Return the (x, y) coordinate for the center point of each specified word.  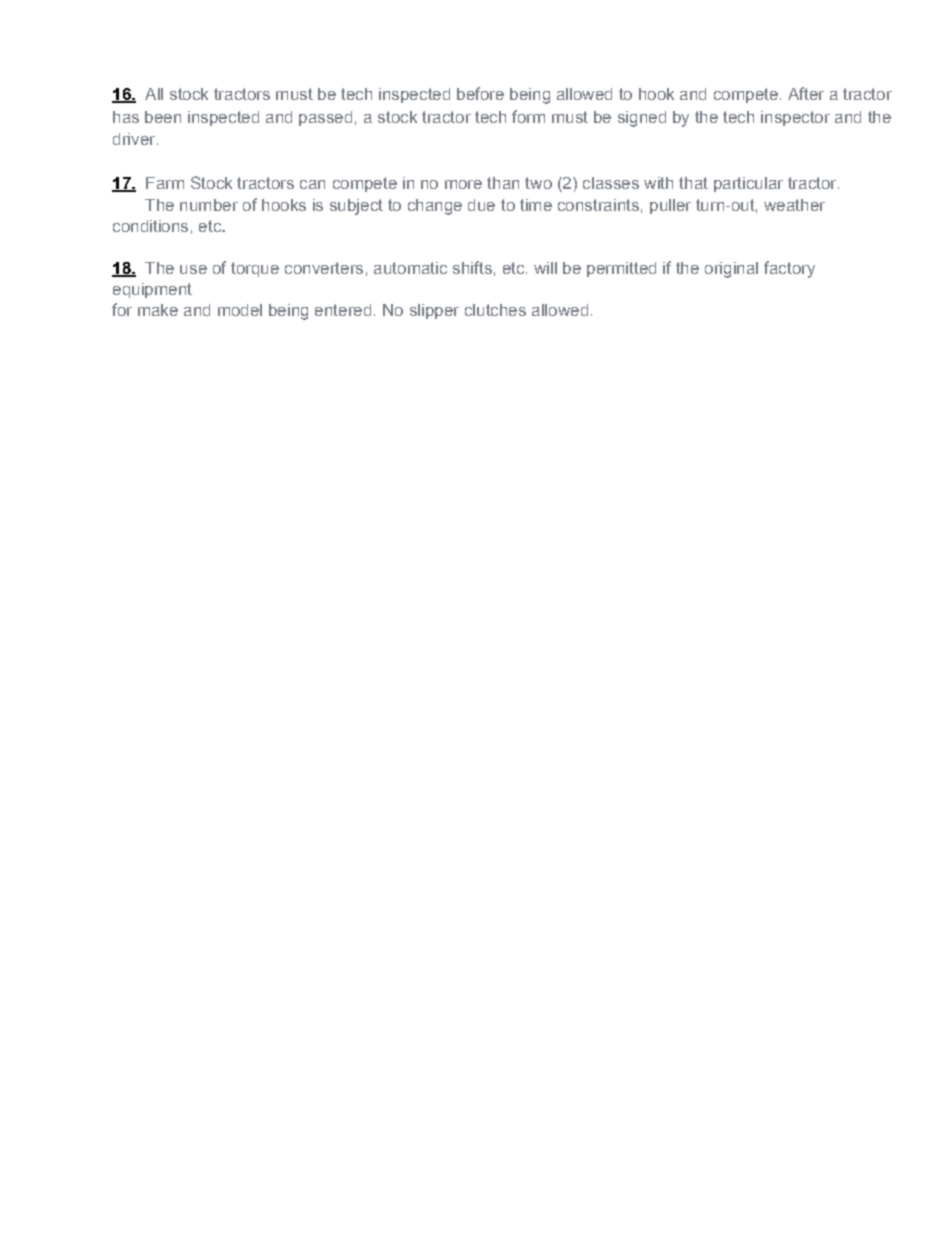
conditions (150, 226)
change (435, 207)
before (480, 93)
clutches (495, 310)
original (731, 270)
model (240, 310)
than (503, 183)
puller (670, 206)
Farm (165, 183)
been (163, 117)
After (806, 93)
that (693, 183)
